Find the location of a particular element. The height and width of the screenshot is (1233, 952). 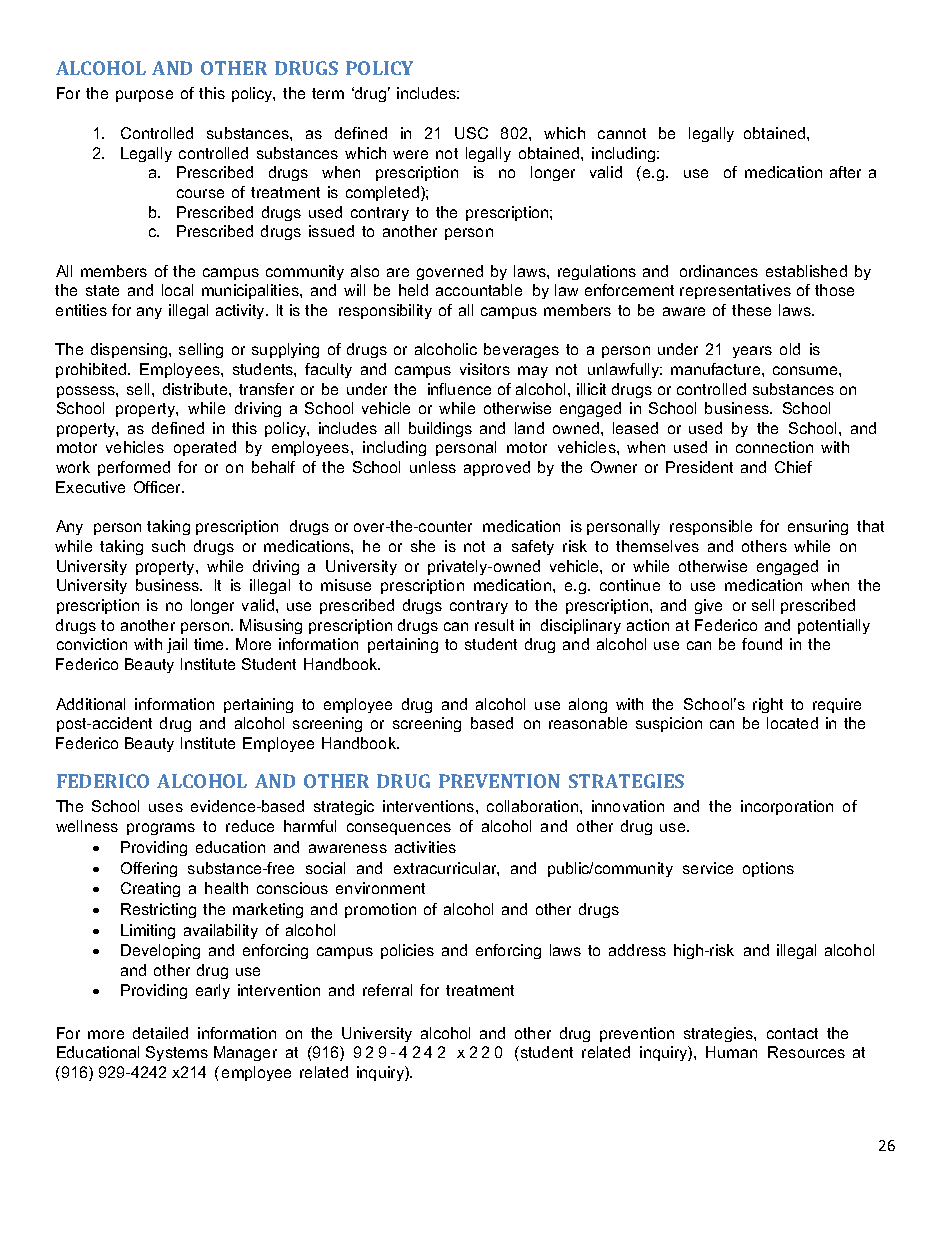

safety is located at coordinates (533, 547).
